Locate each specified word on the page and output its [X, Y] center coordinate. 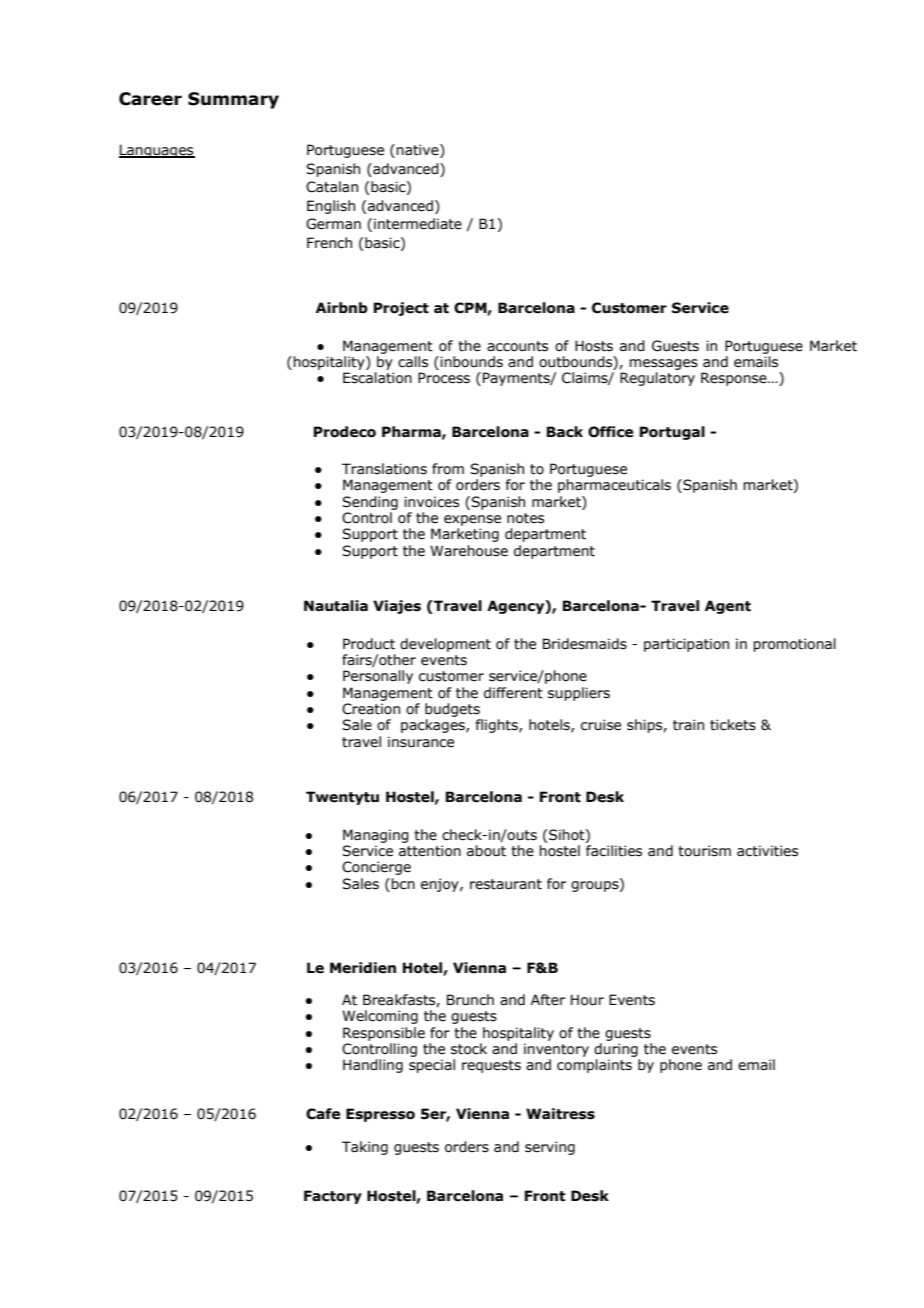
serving [550, 1148]
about [486, 851]
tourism [704, 851]
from [448, 469]
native [418, 151]
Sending [370, 503]
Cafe [323, 1114]
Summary [233, 100]
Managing [376, 836]
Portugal [672, 433]
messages [663, 364]
